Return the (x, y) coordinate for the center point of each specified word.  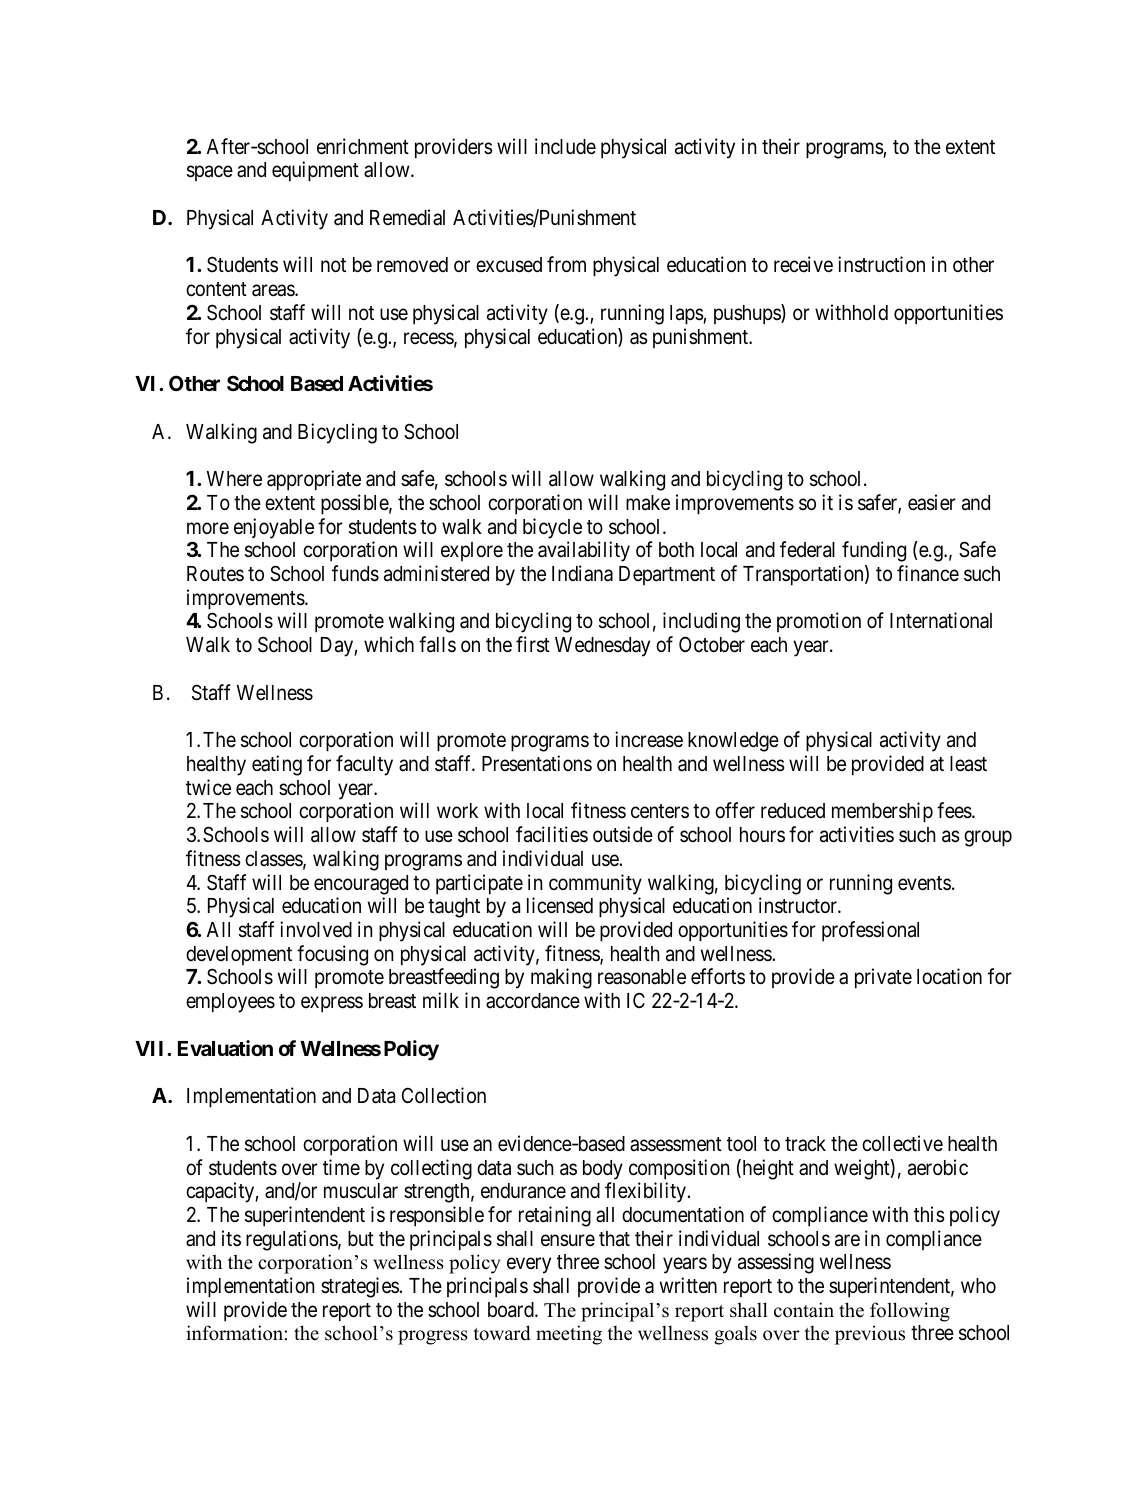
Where (234, 478)
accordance (533, 1001)
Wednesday (602, 647)
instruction (881, 264)
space (210, 173)
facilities (552, 834)
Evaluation (225, 1048)
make (648, 503)
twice (208, 787)
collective (902, 1143)
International (941, 620)
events (924, 883)
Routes (215, 574)
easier (932, 502)
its (231, 1238)
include (565, 146)
